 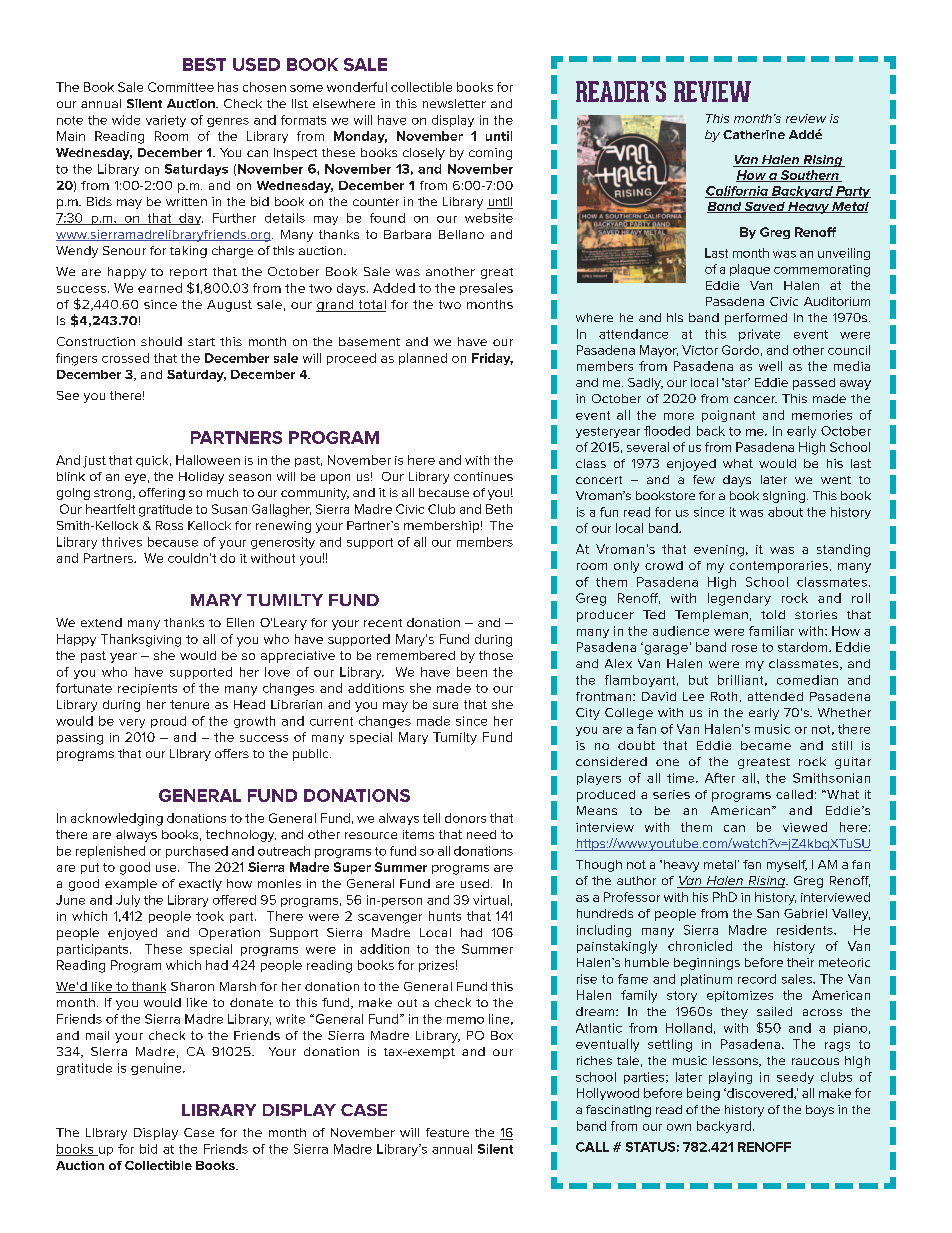 I want to click on genuine, so click(x=157, y=1069).
